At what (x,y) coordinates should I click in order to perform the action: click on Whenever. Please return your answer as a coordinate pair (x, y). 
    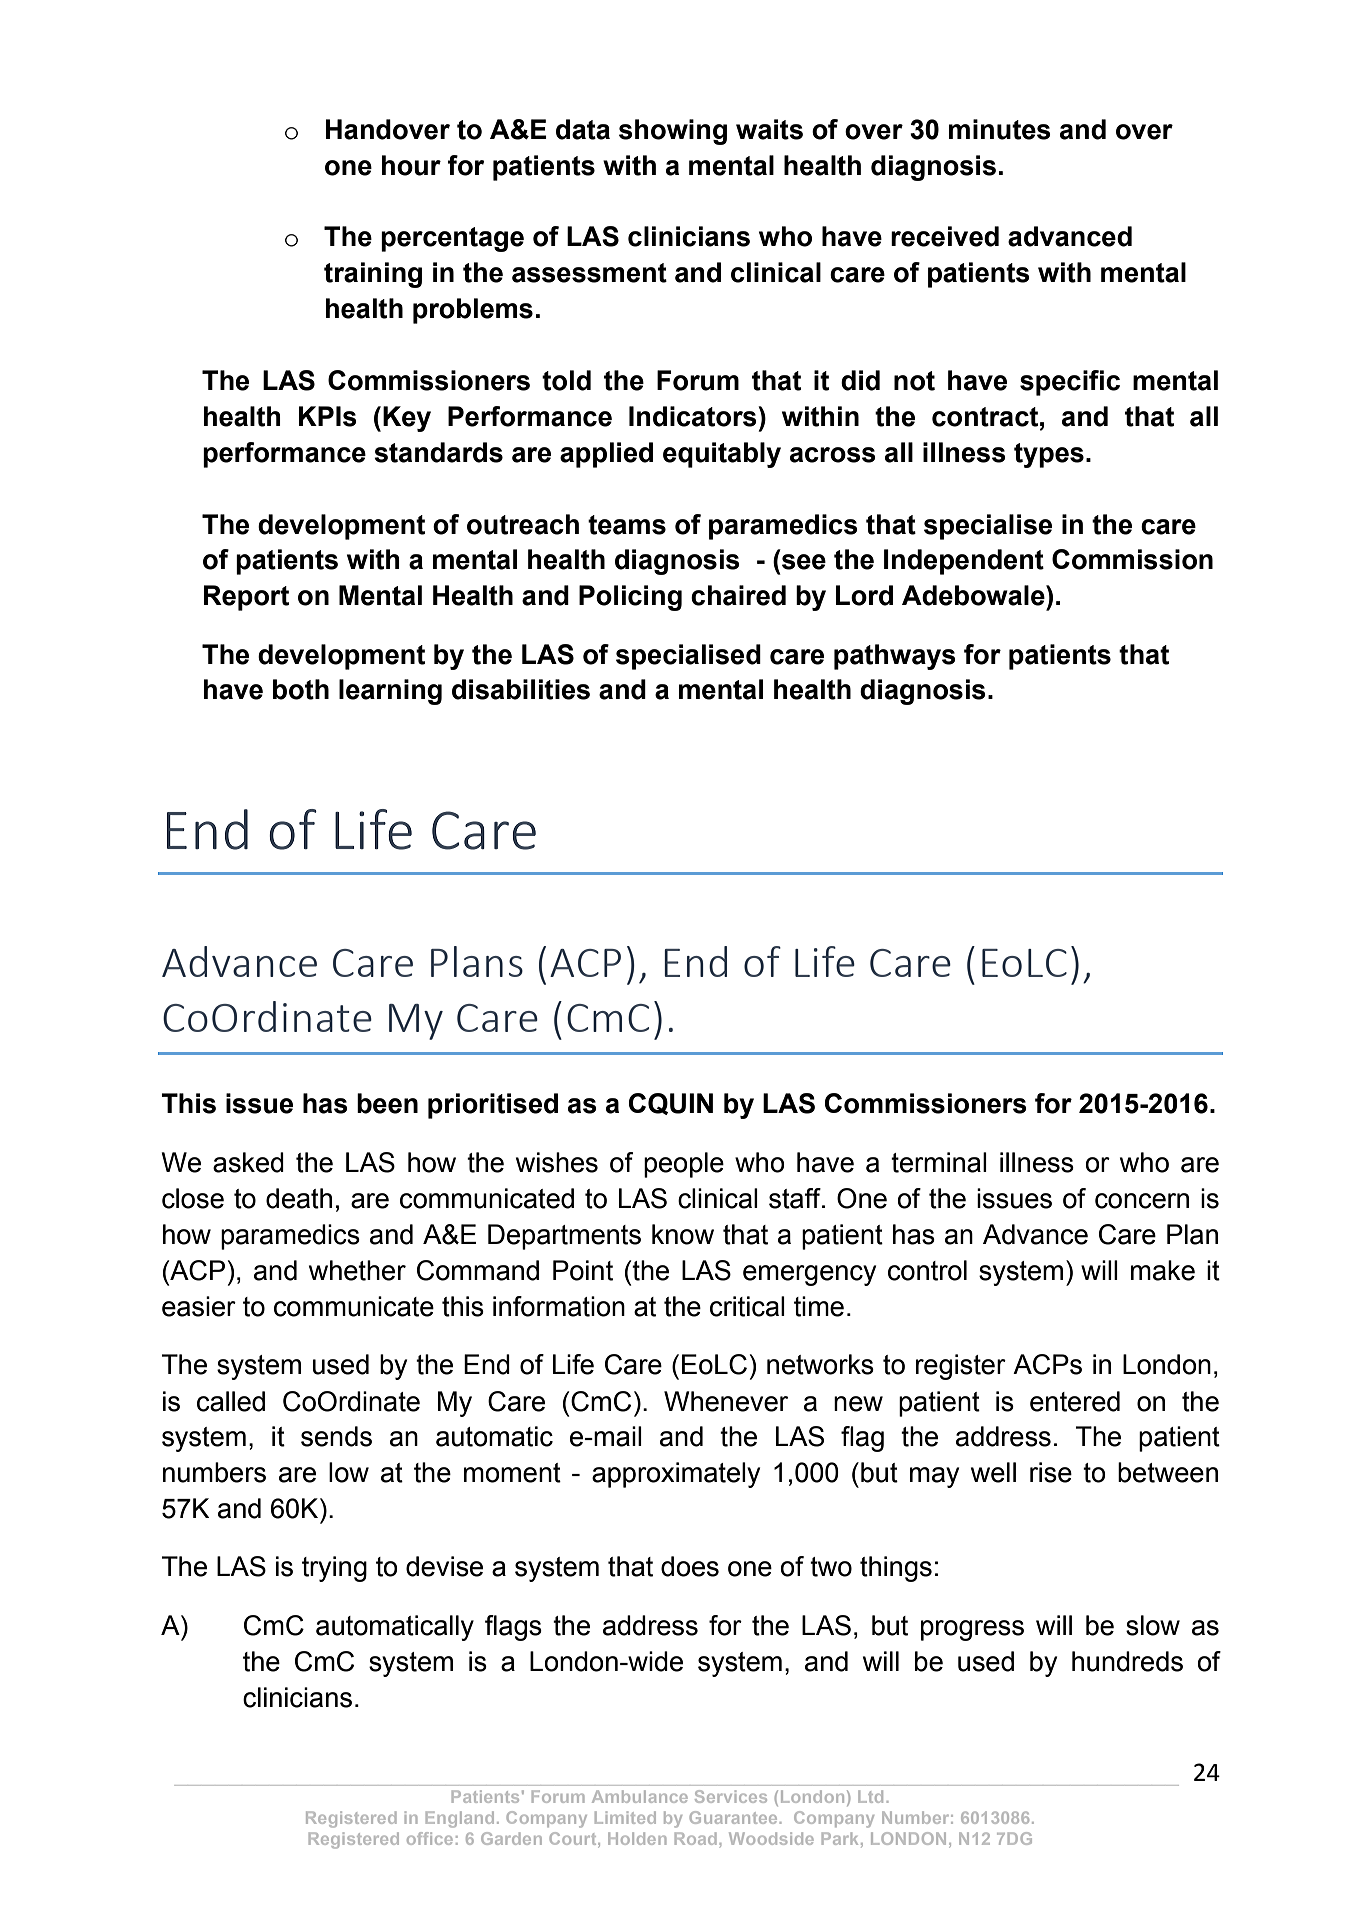
    Looking at the image, I should click on (726, 1401).
